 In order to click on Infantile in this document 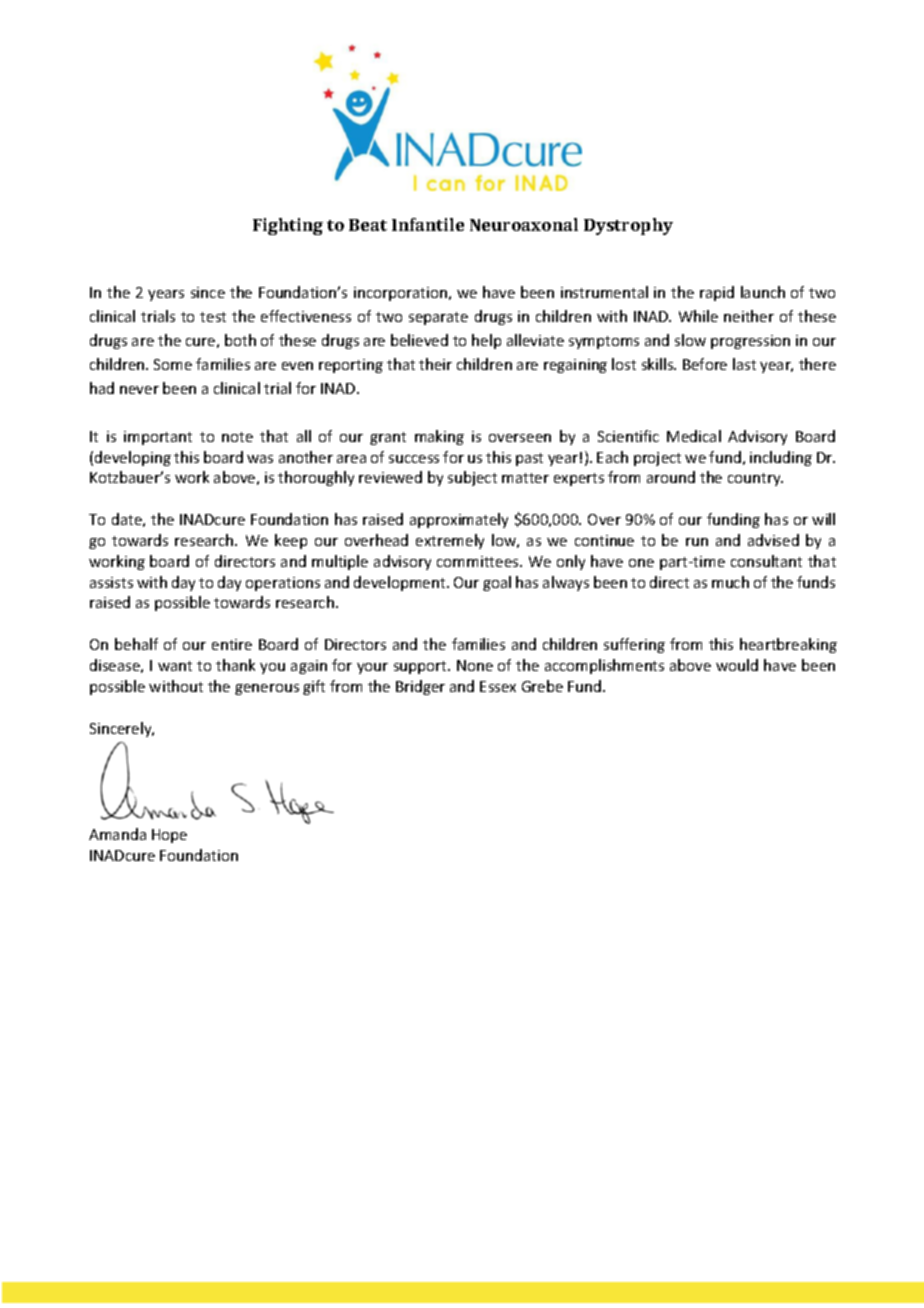, I will do `click(428, 224)`.
